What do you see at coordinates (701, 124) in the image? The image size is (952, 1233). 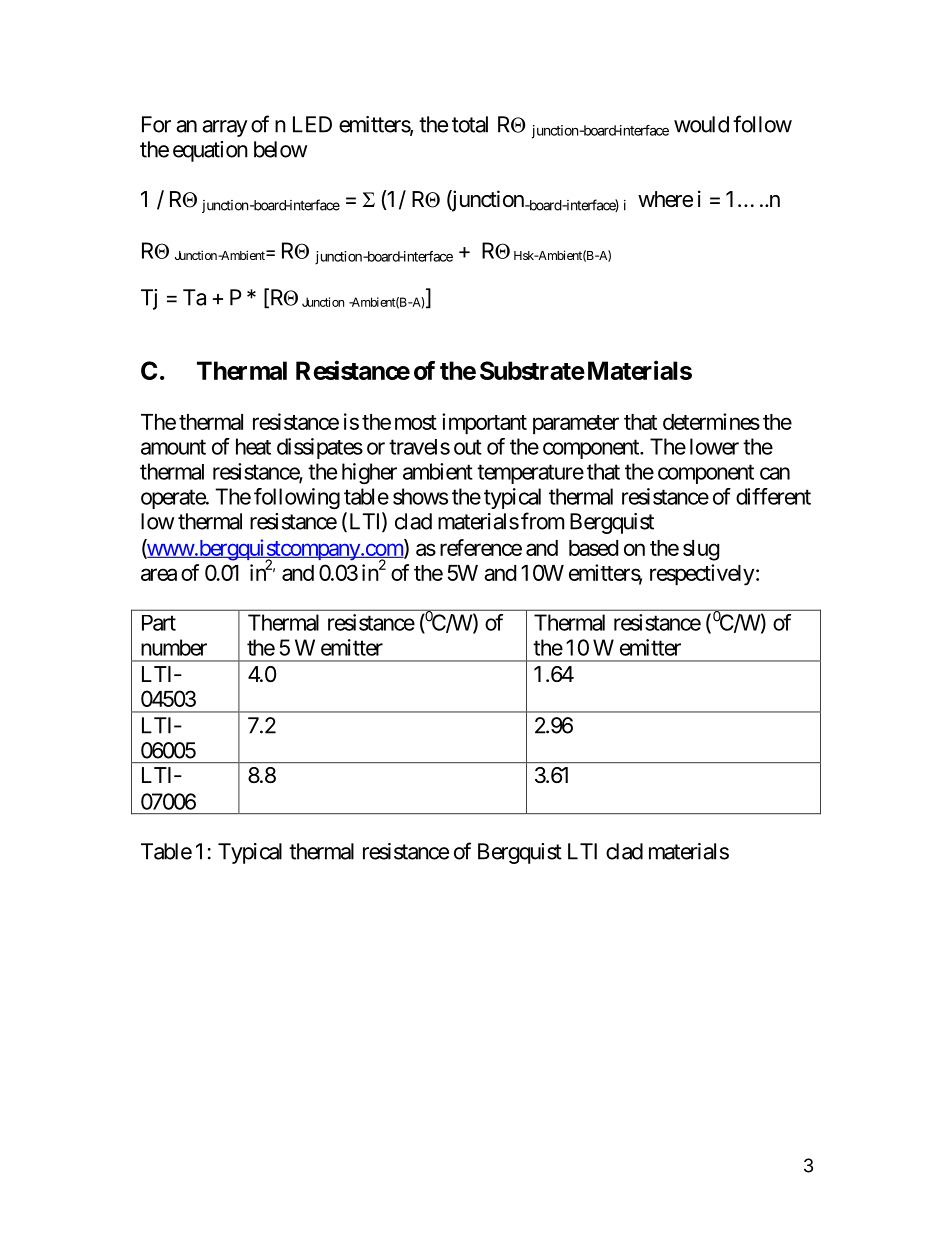 I see `would` at bounding box center [701, 124].
